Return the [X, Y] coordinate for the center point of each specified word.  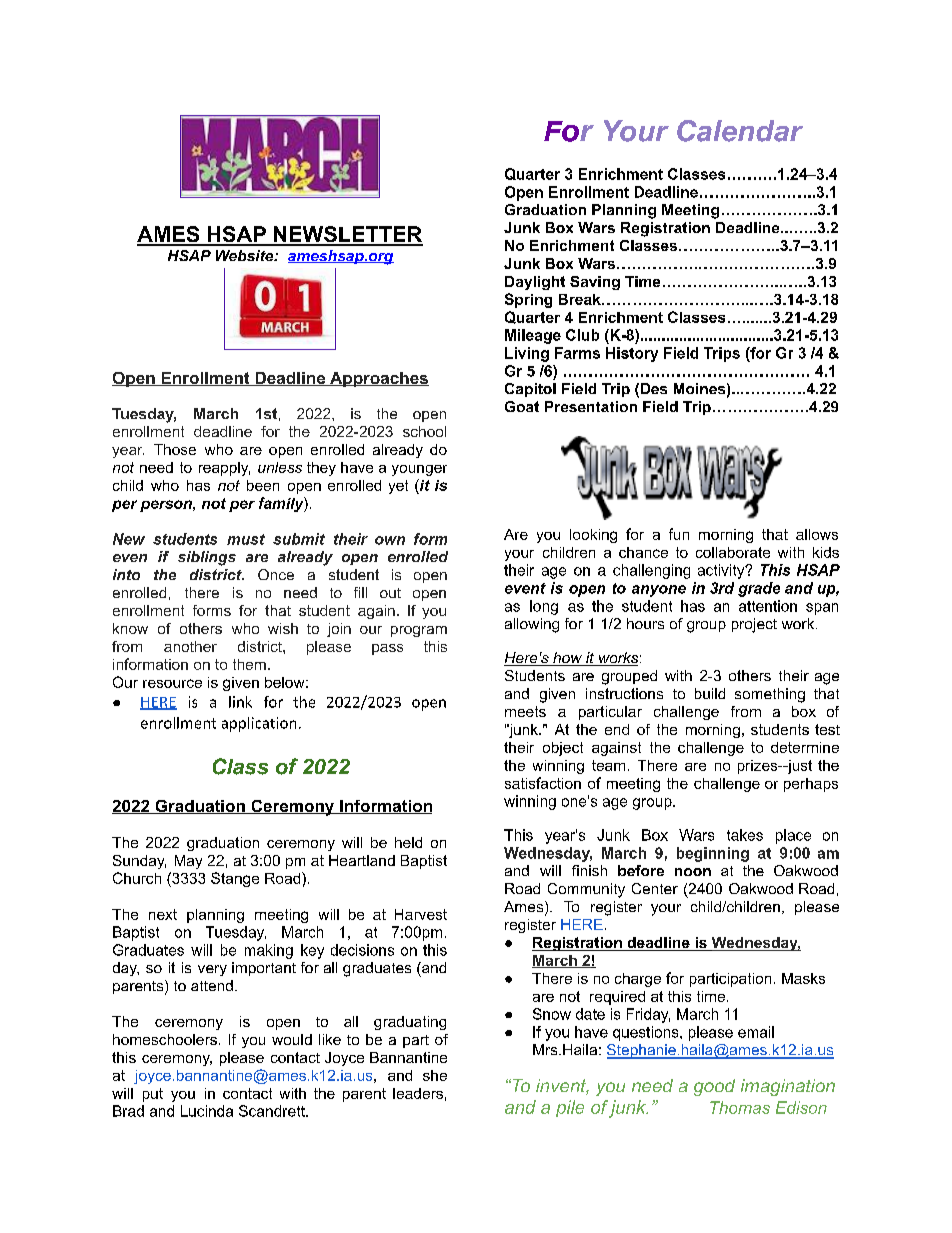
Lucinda [207, 1111]
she [435, 1075]
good [714, 1087]
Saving [595, 283]
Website [246, 255]
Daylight [535, 283]
